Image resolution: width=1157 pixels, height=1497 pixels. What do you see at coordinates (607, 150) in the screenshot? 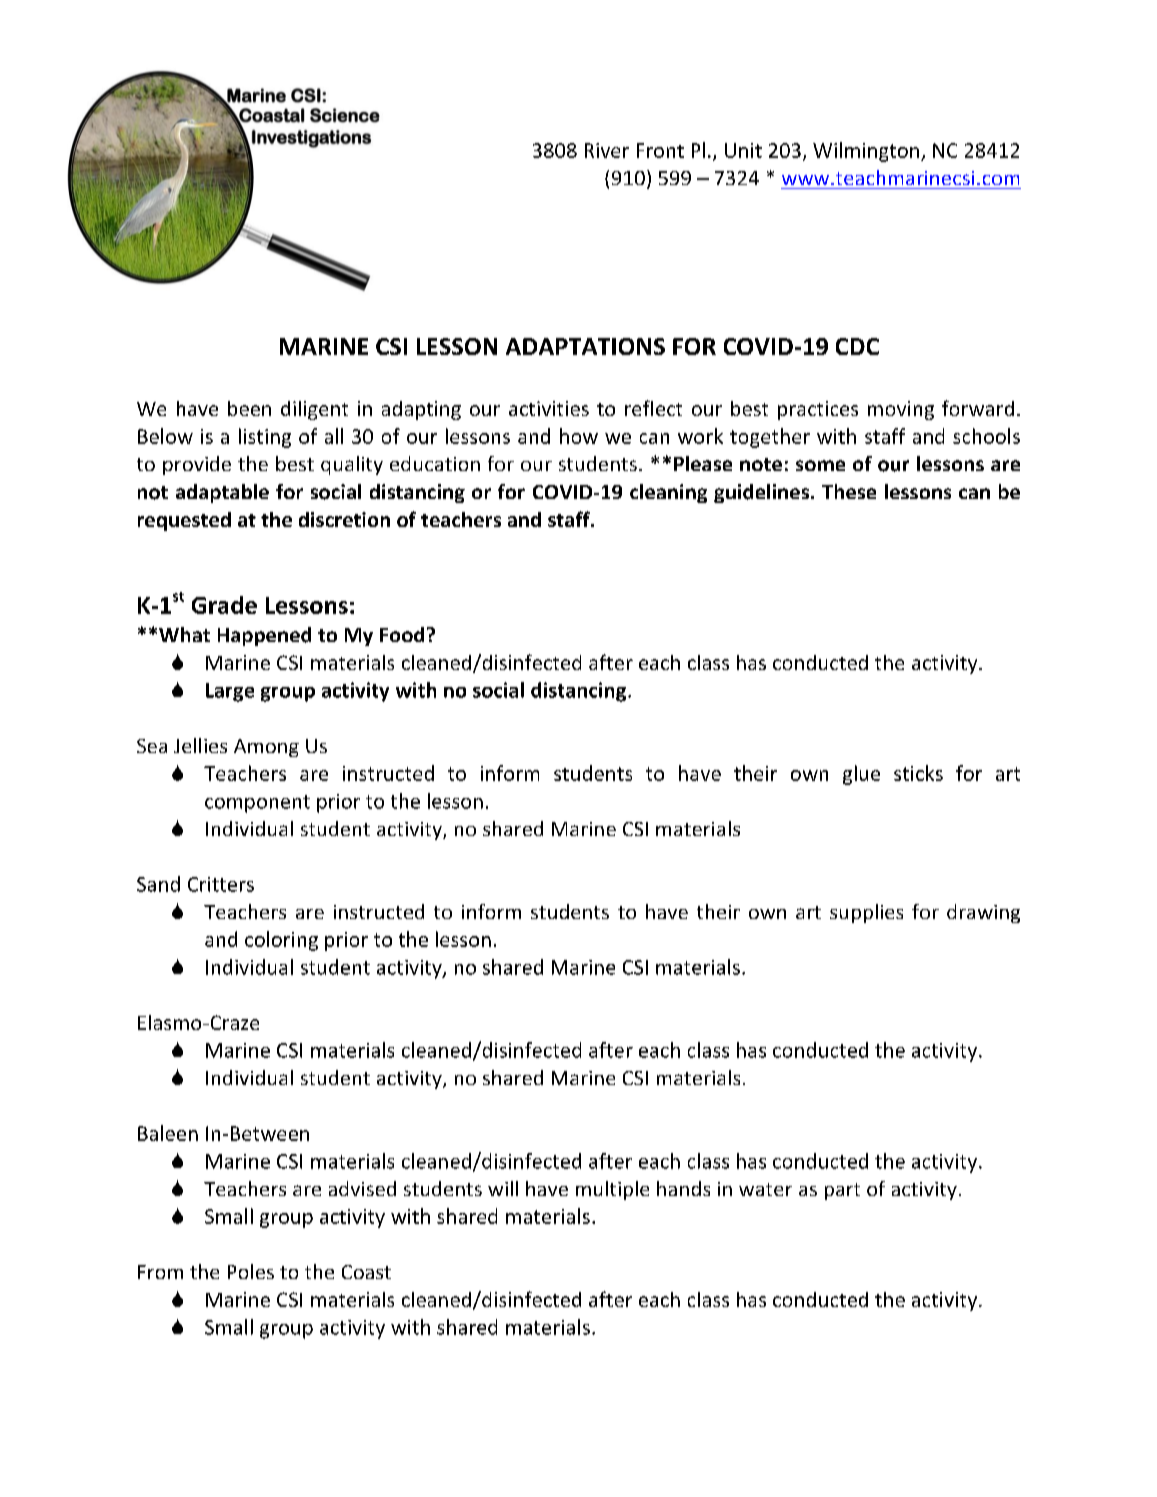
I see `River` at bounding box center [607, 150].
